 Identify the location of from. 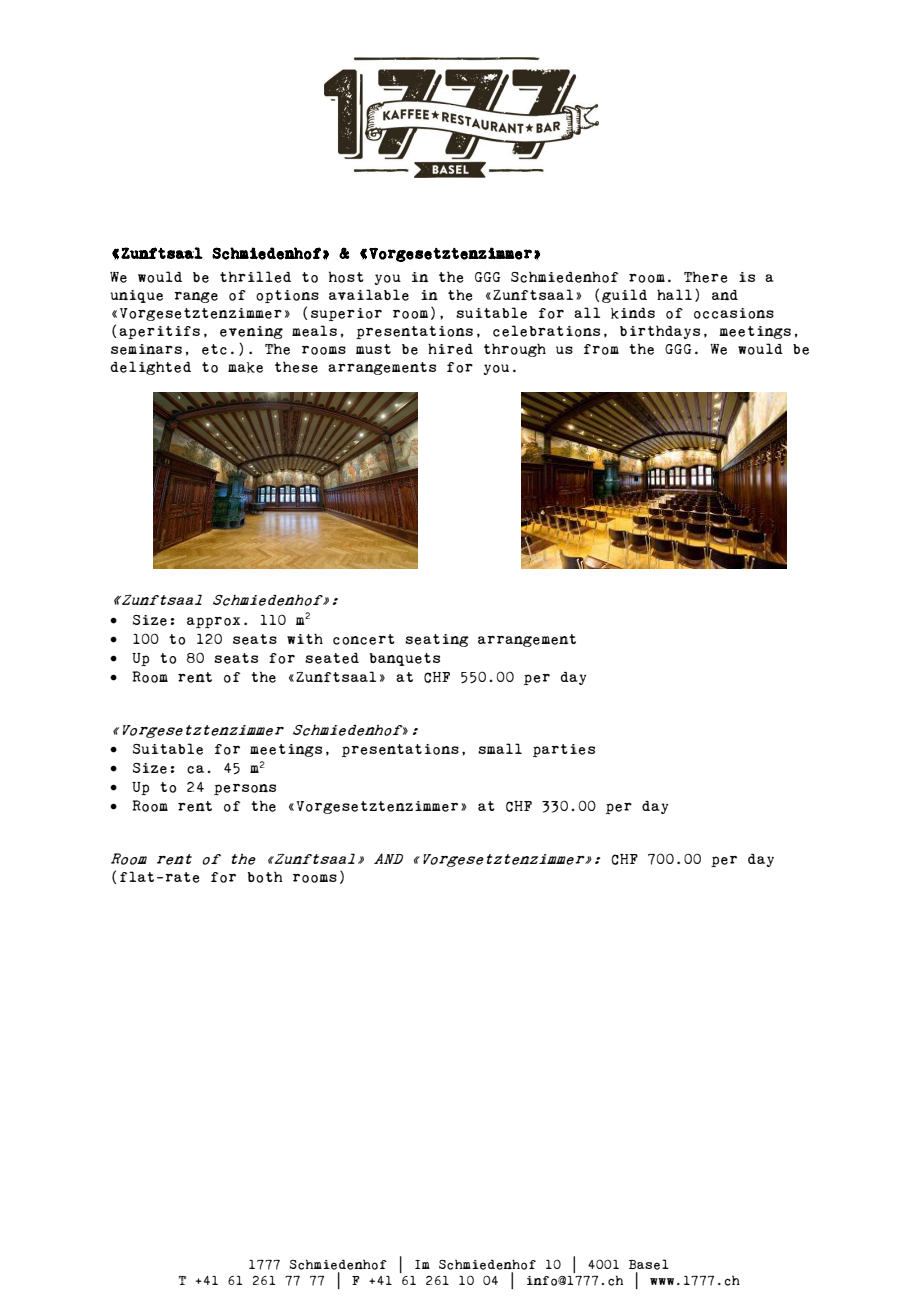
(601, 349).
